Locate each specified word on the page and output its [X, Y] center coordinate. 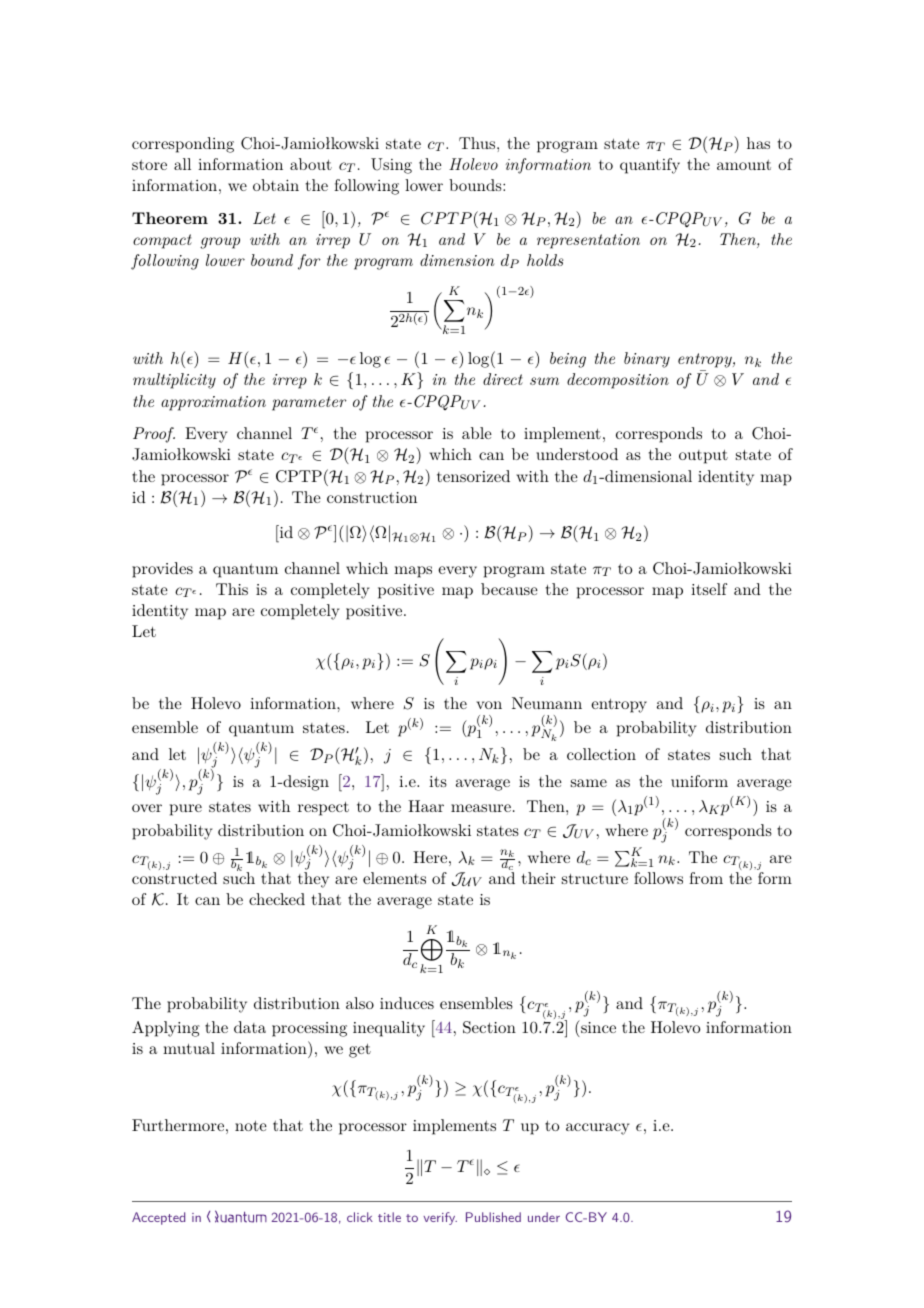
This [232, 589]
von [489, 705]
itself [709, 589]
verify [440, 1218]
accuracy [597, 1129]
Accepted [158, 1218]
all [182, 164]
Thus [478, 143]
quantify [650, 166]
